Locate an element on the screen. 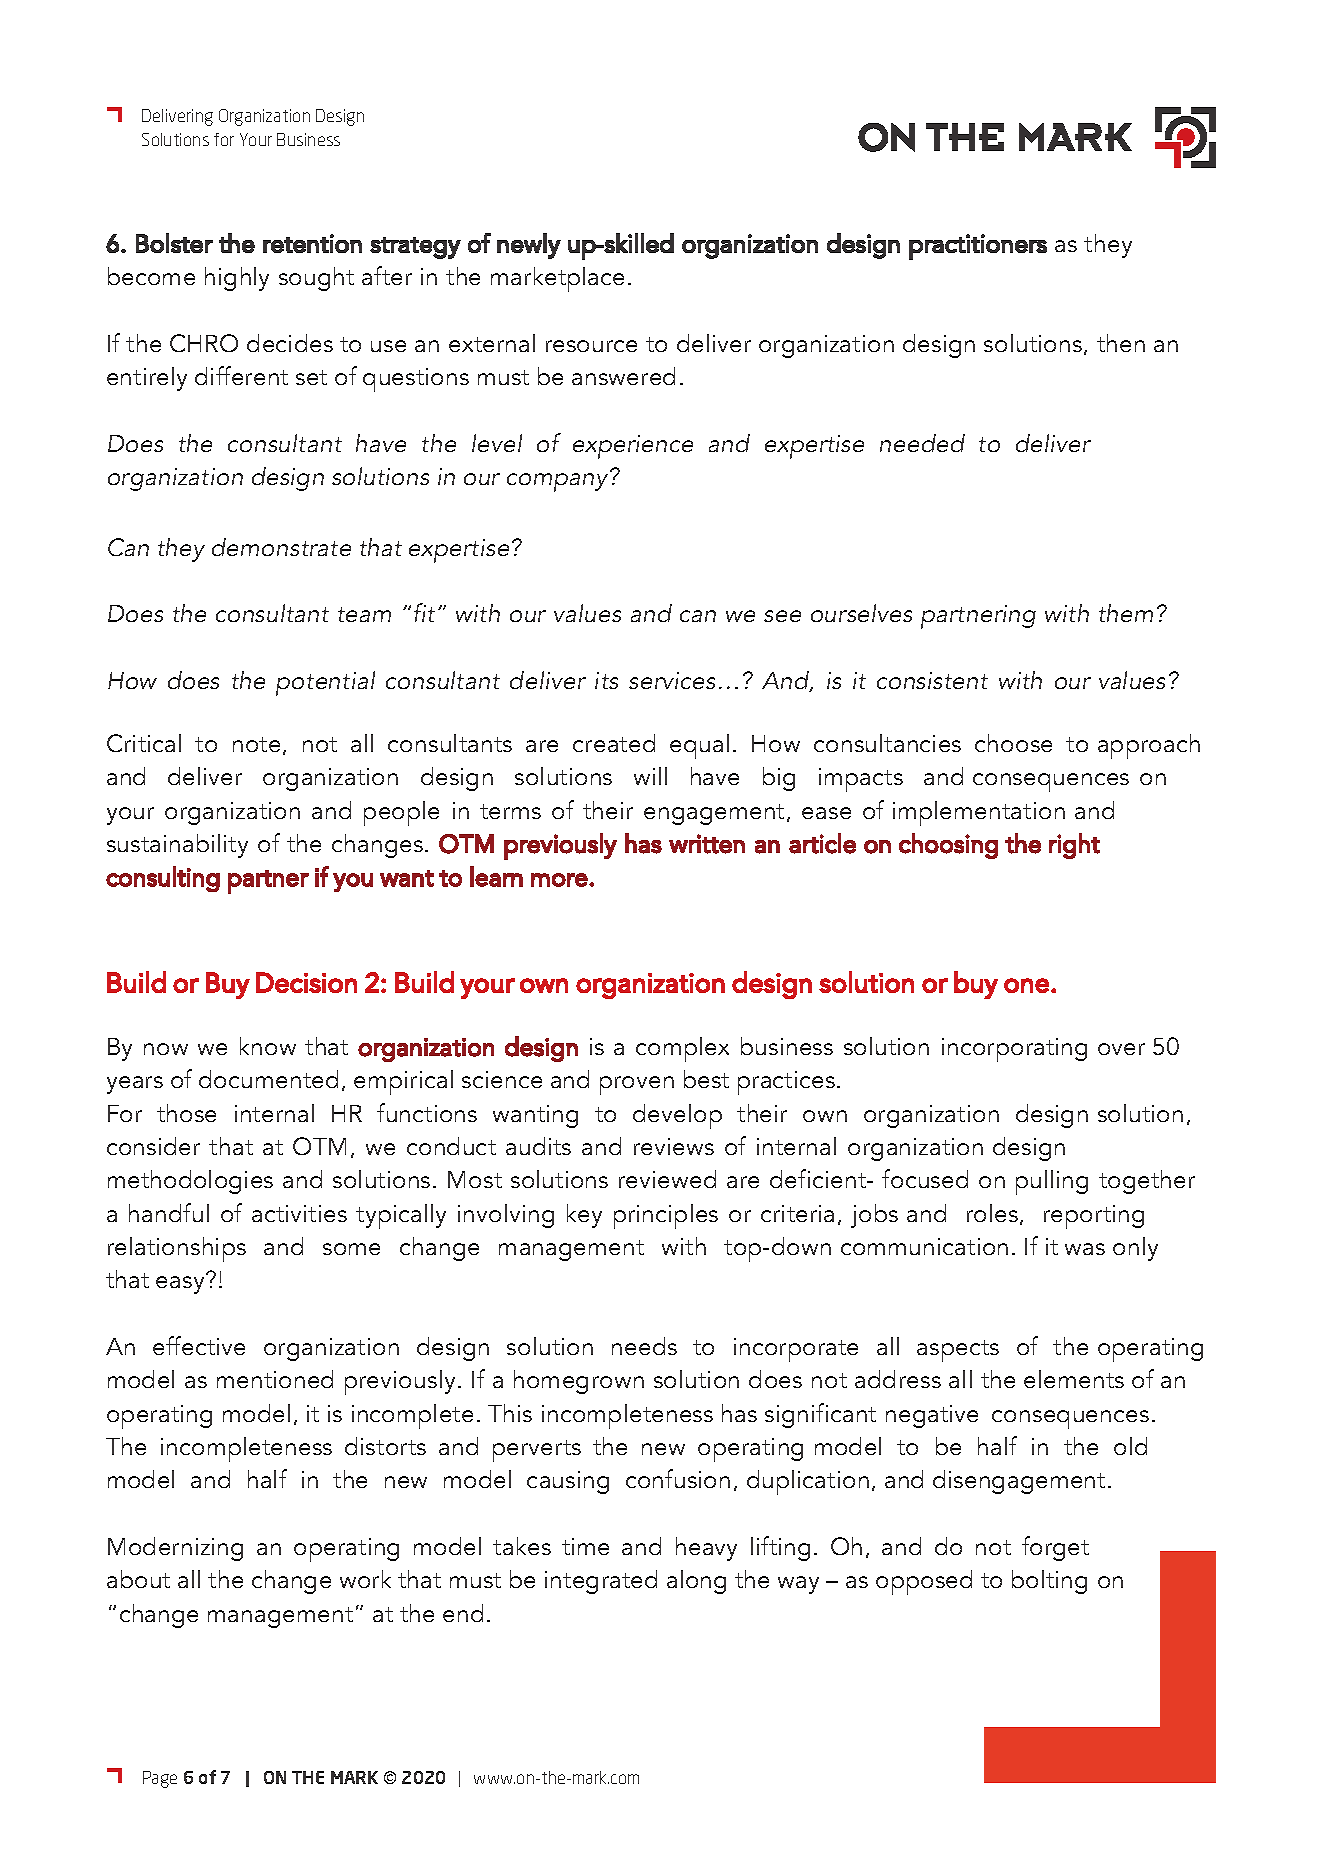 The image size is (1323, 1871). practitioners is located at coordinates (978, 247).
